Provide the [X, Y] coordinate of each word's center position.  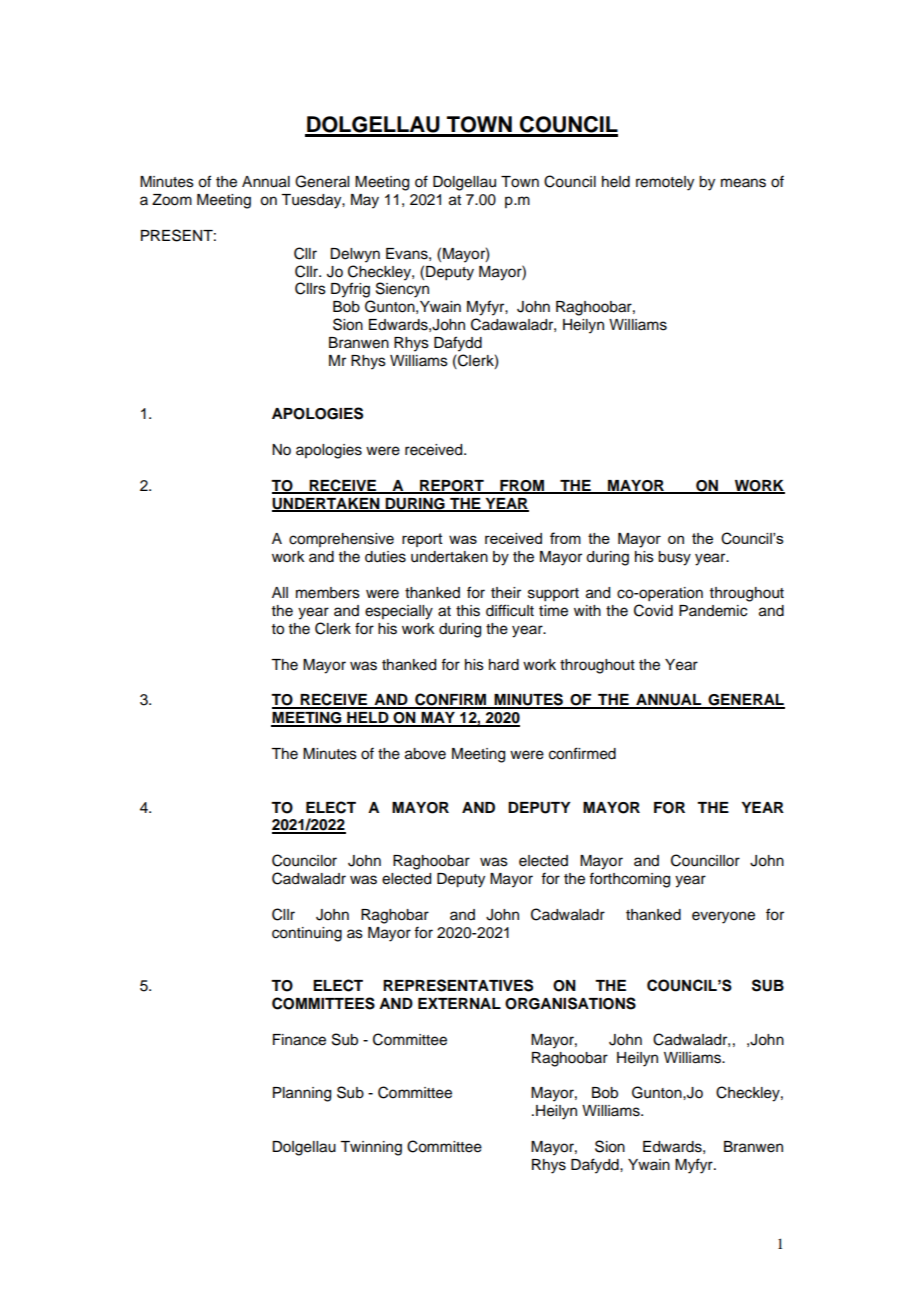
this [468, 611]
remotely [665, 183]
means [743, 183]
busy [674, 558]
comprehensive [341, 540]
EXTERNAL [459, 1003]
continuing [307, 934]
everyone [723, 917]
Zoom [172, 200]
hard [504, 665]
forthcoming [629, 880]
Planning [302, 1094]
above [425, 754]
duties [385, 557]
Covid [653, 610]
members [328, 593]
